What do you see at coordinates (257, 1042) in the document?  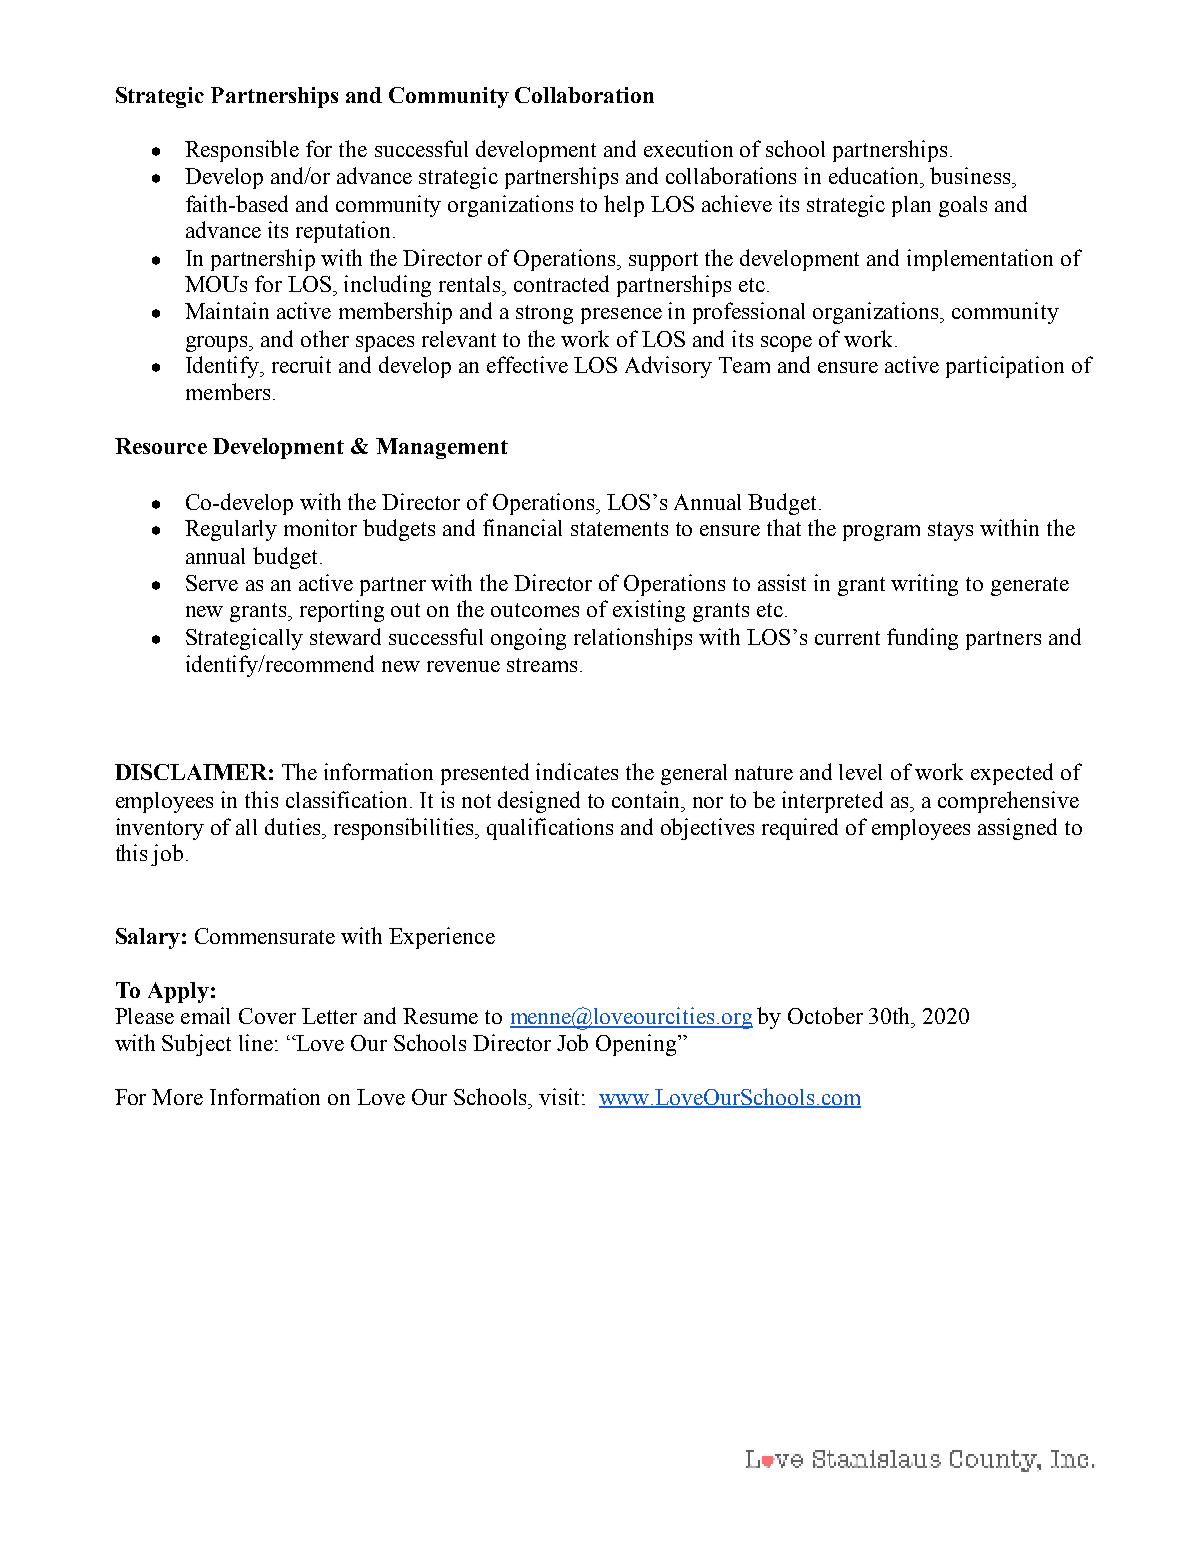 I see `line` at bounding box center [257, 1042].
